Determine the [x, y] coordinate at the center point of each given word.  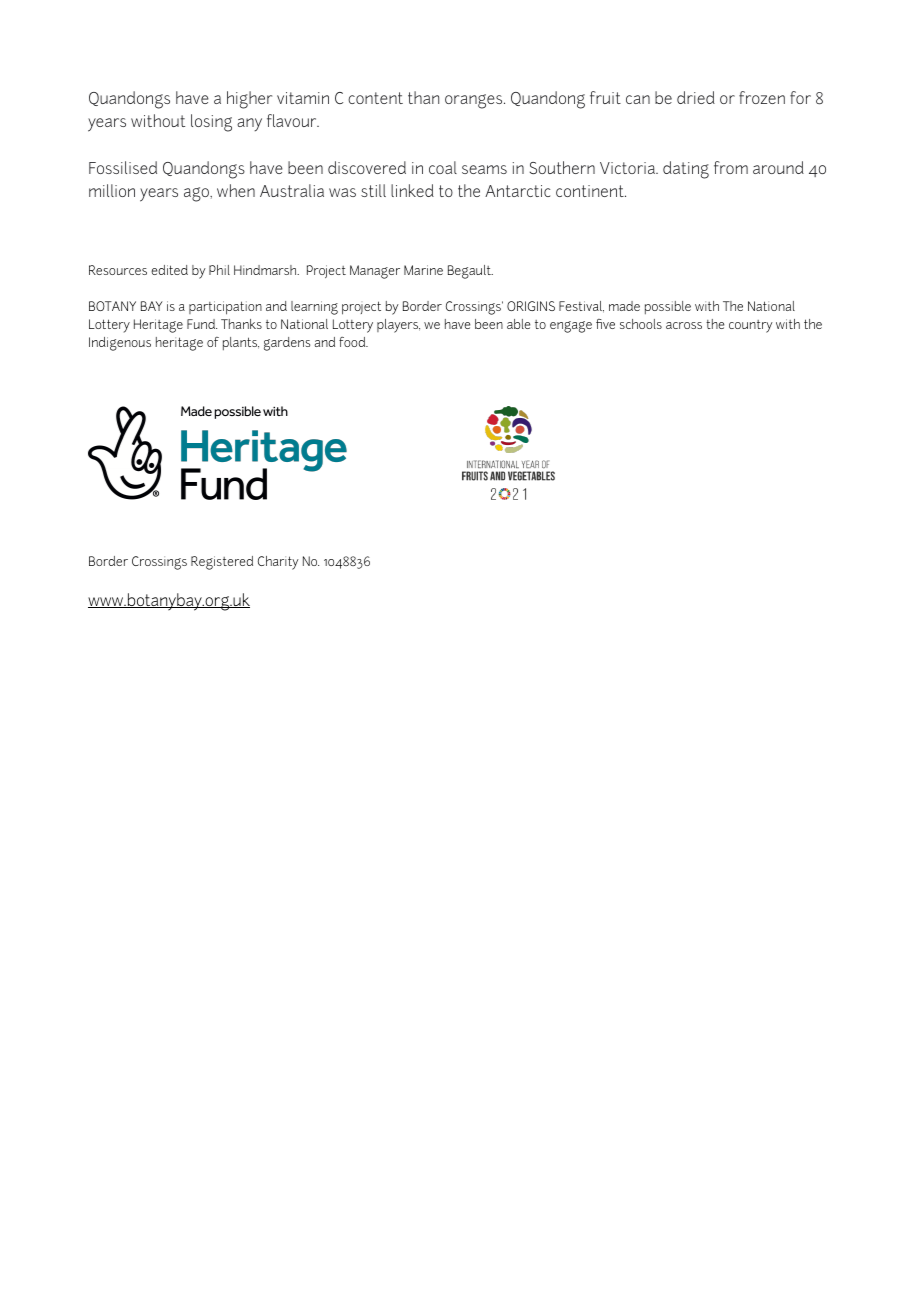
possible [668, 307]
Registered [222, 563]
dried [696, 97]
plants [241, 343]
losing [211, 123]
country [751, 326]
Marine [423, 270]
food [353, 342]
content [375, 98]
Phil [219, 270]
